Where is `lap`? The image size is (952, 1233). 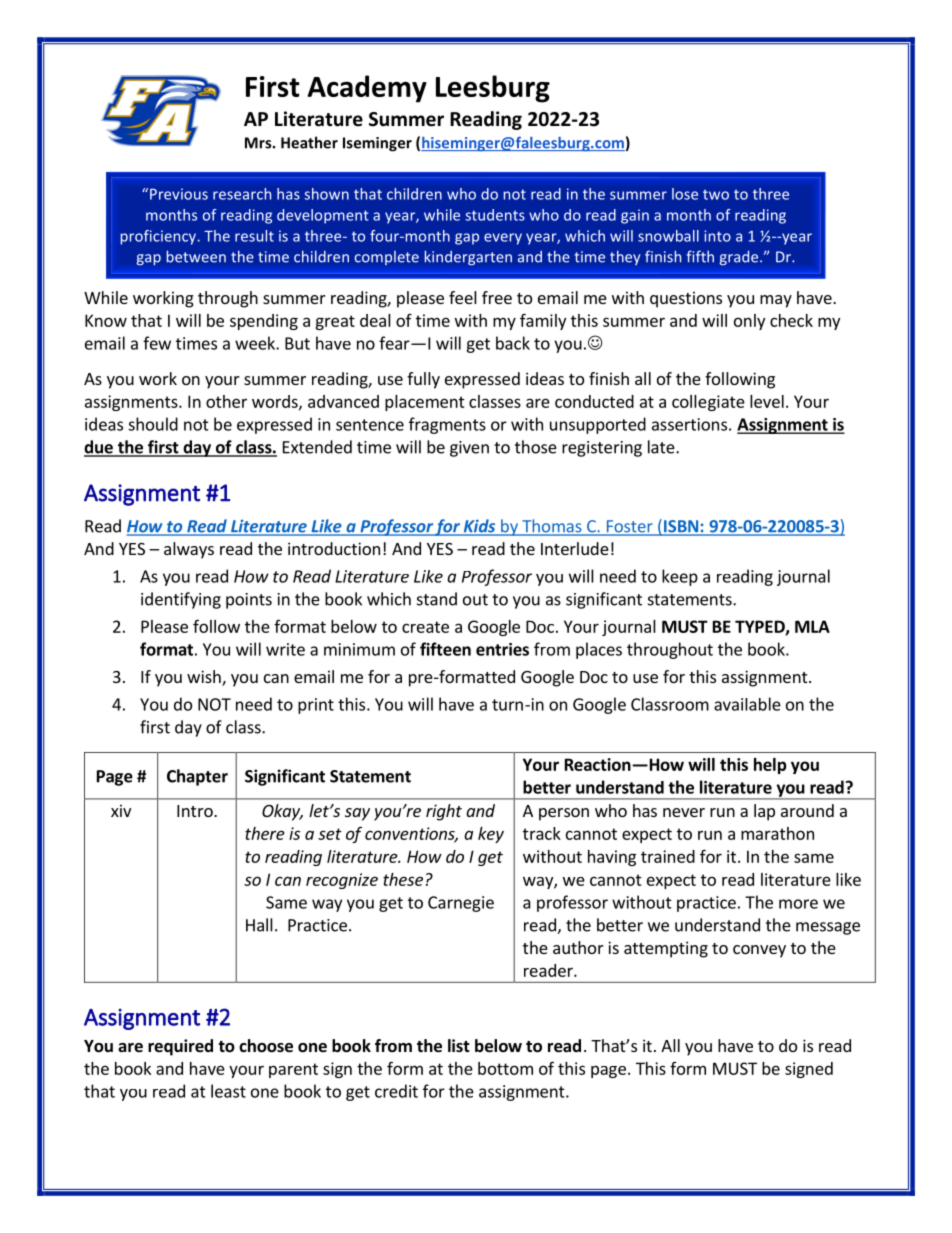 lap is located at coordinates (764, 812).
